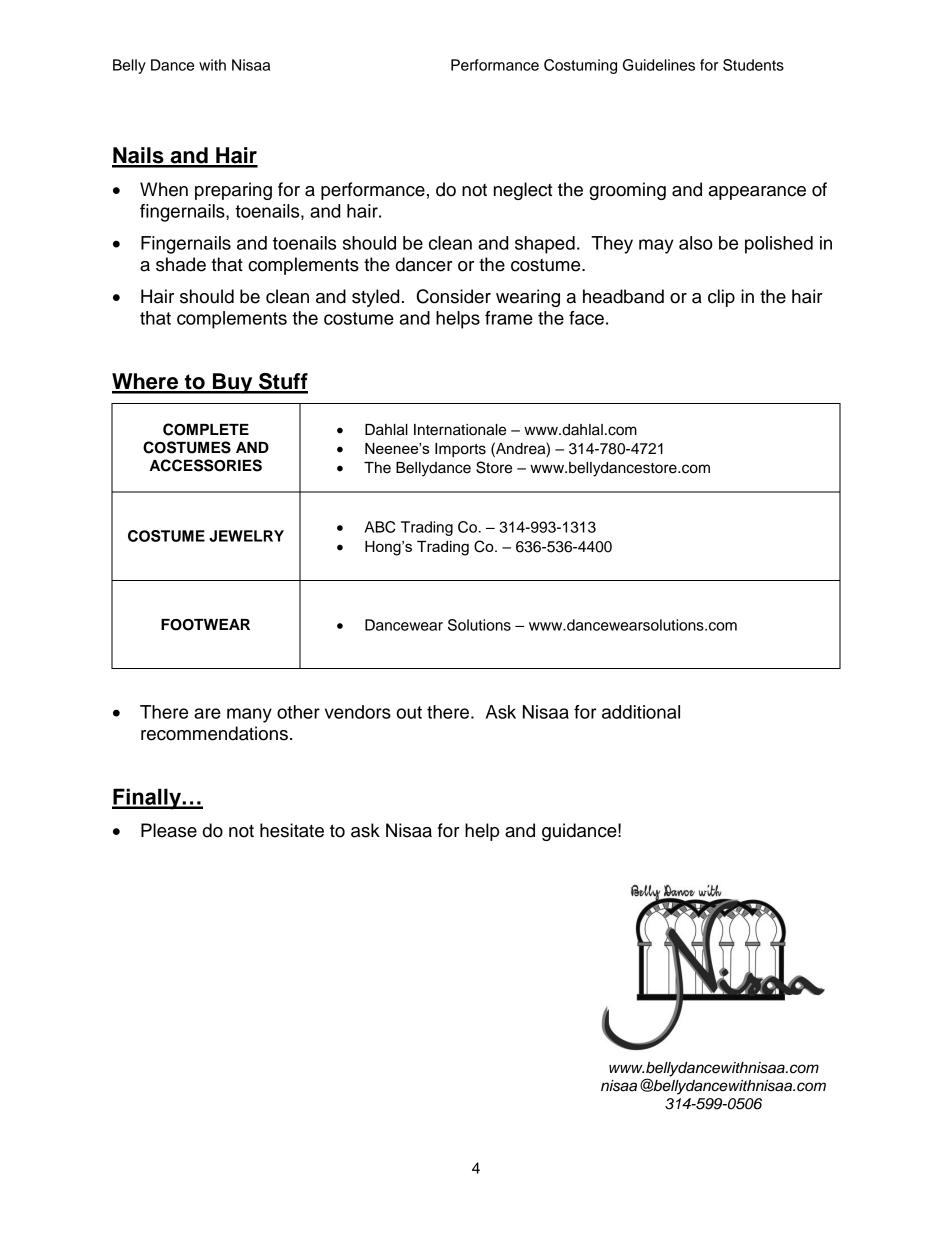  I want to click on face, so click(586, 318).
